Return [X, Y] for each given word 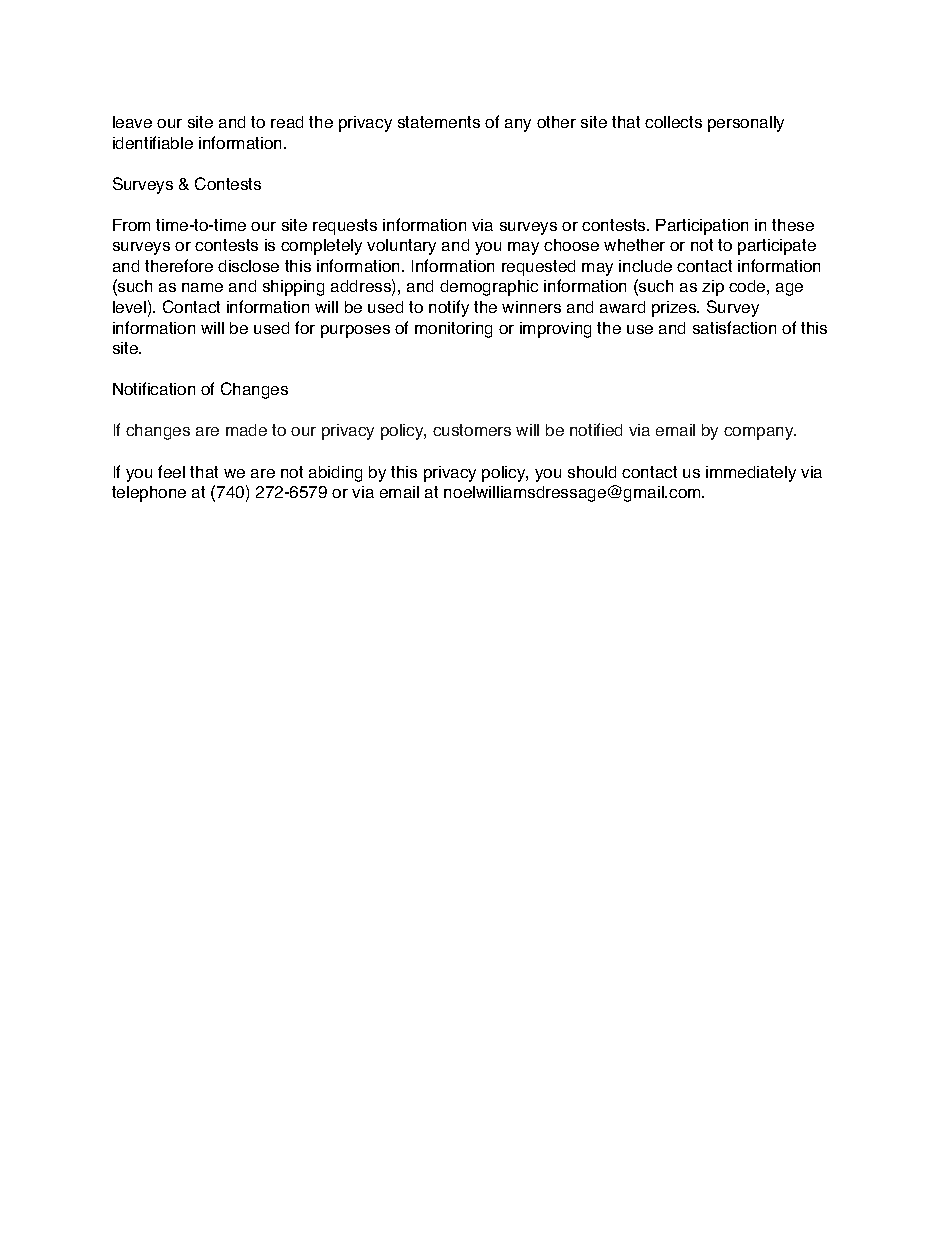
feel [171, 471]
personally [746, 124]
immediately [751, 474]
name [202, 287]
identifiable [153, 142]
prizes [675, 309]
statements [439, 122]
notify [449, 308]
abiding [335, 474]
